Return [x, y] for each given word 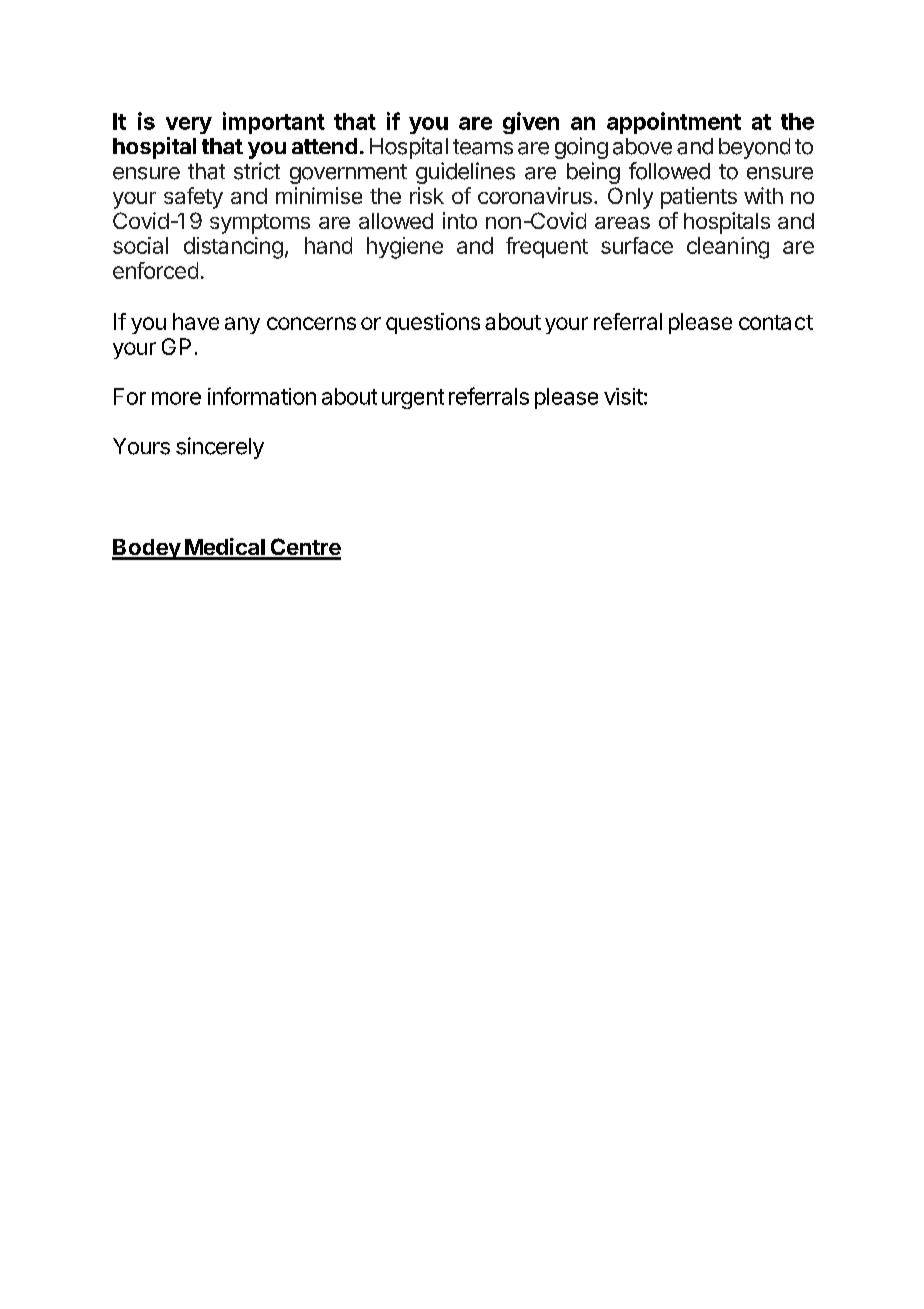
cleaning [728, 248]
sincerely [220, 448]
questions [433, 323]
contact [776, 322]
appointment [674, 123]
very [189, 125]
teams [483, 147]
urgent [413, 399]
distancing [233, 248]
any [242, 325]
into [460, 220]
